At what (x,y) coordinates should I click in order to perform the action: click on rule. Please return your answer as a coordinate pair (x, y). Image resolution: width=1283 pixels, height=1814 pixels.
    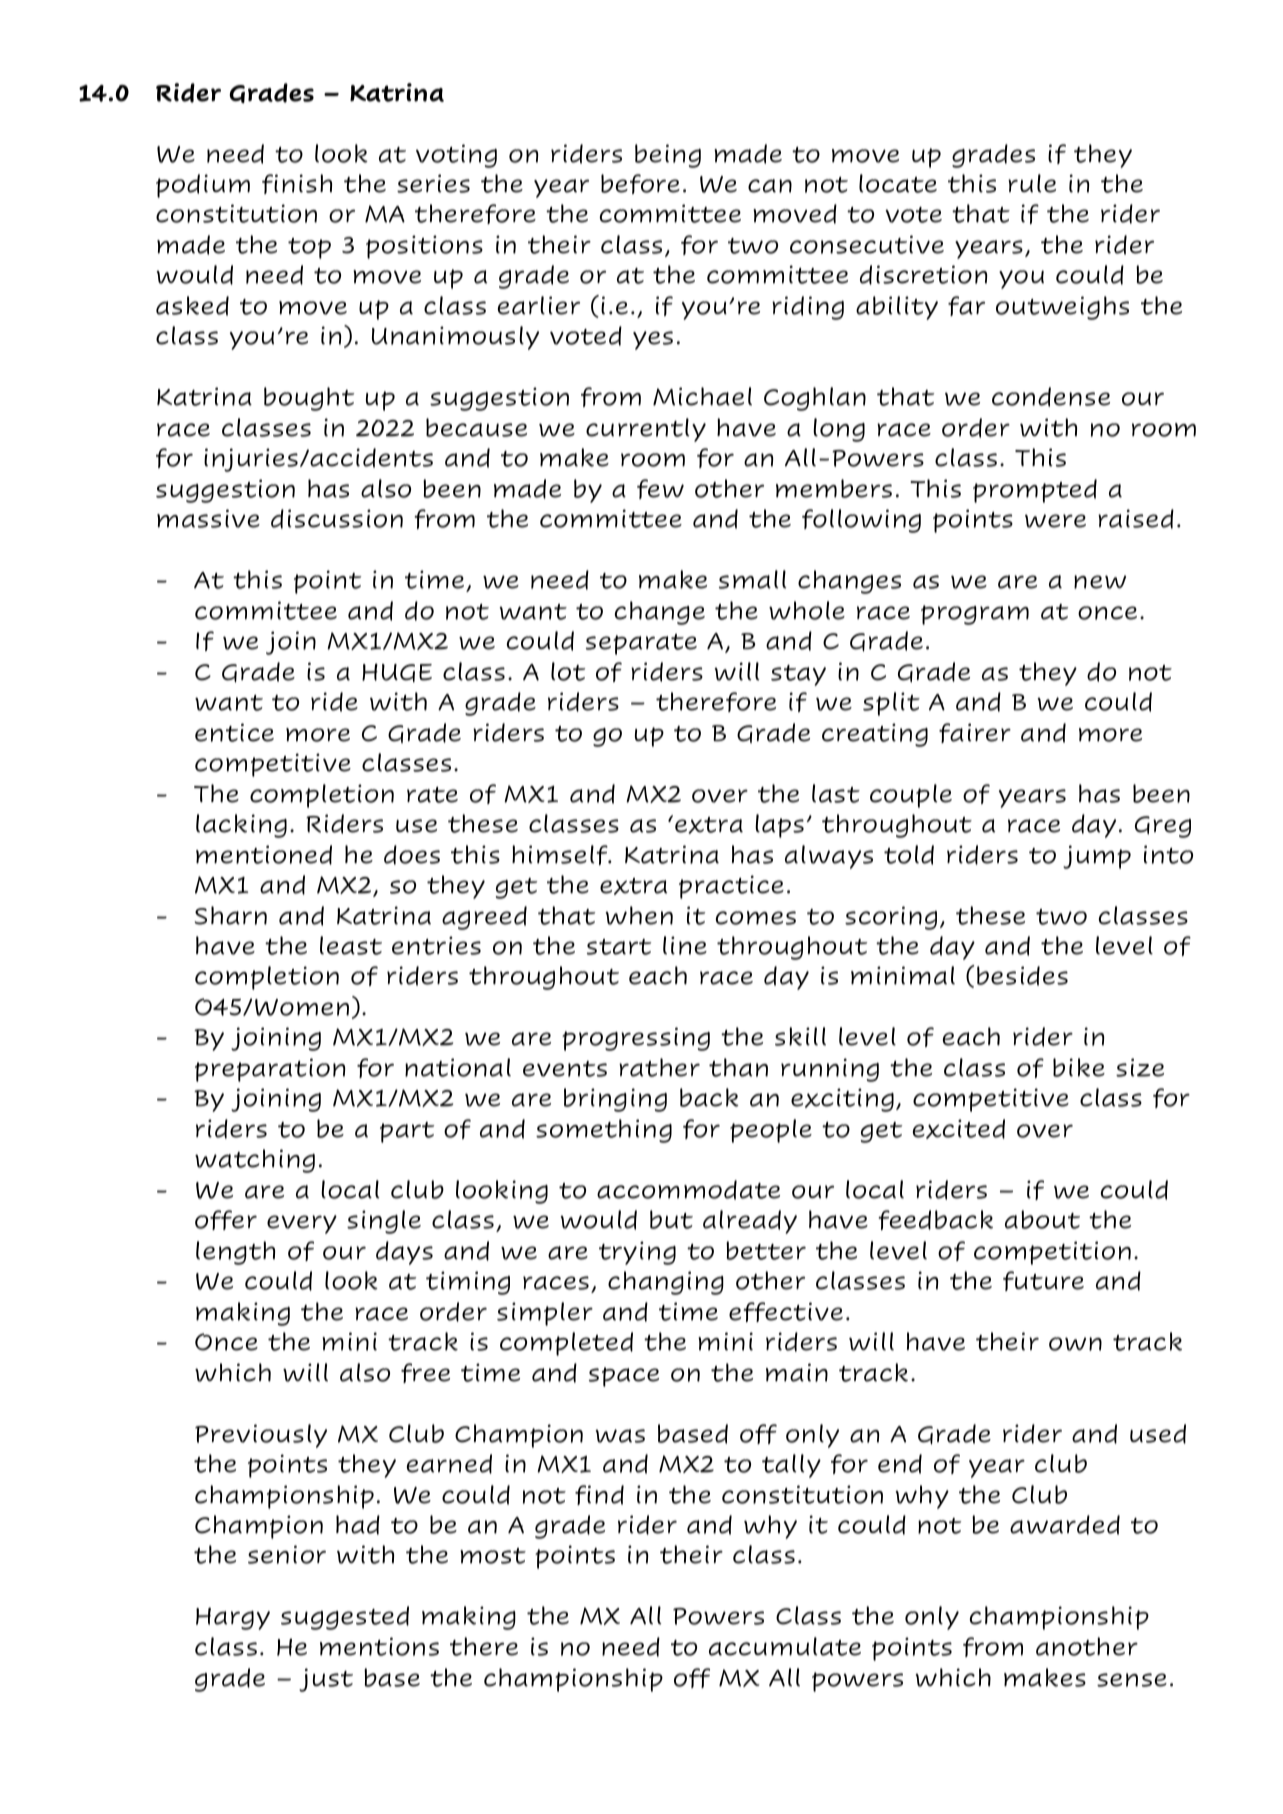
    Looking at the image, I should click on (1032, 183).
